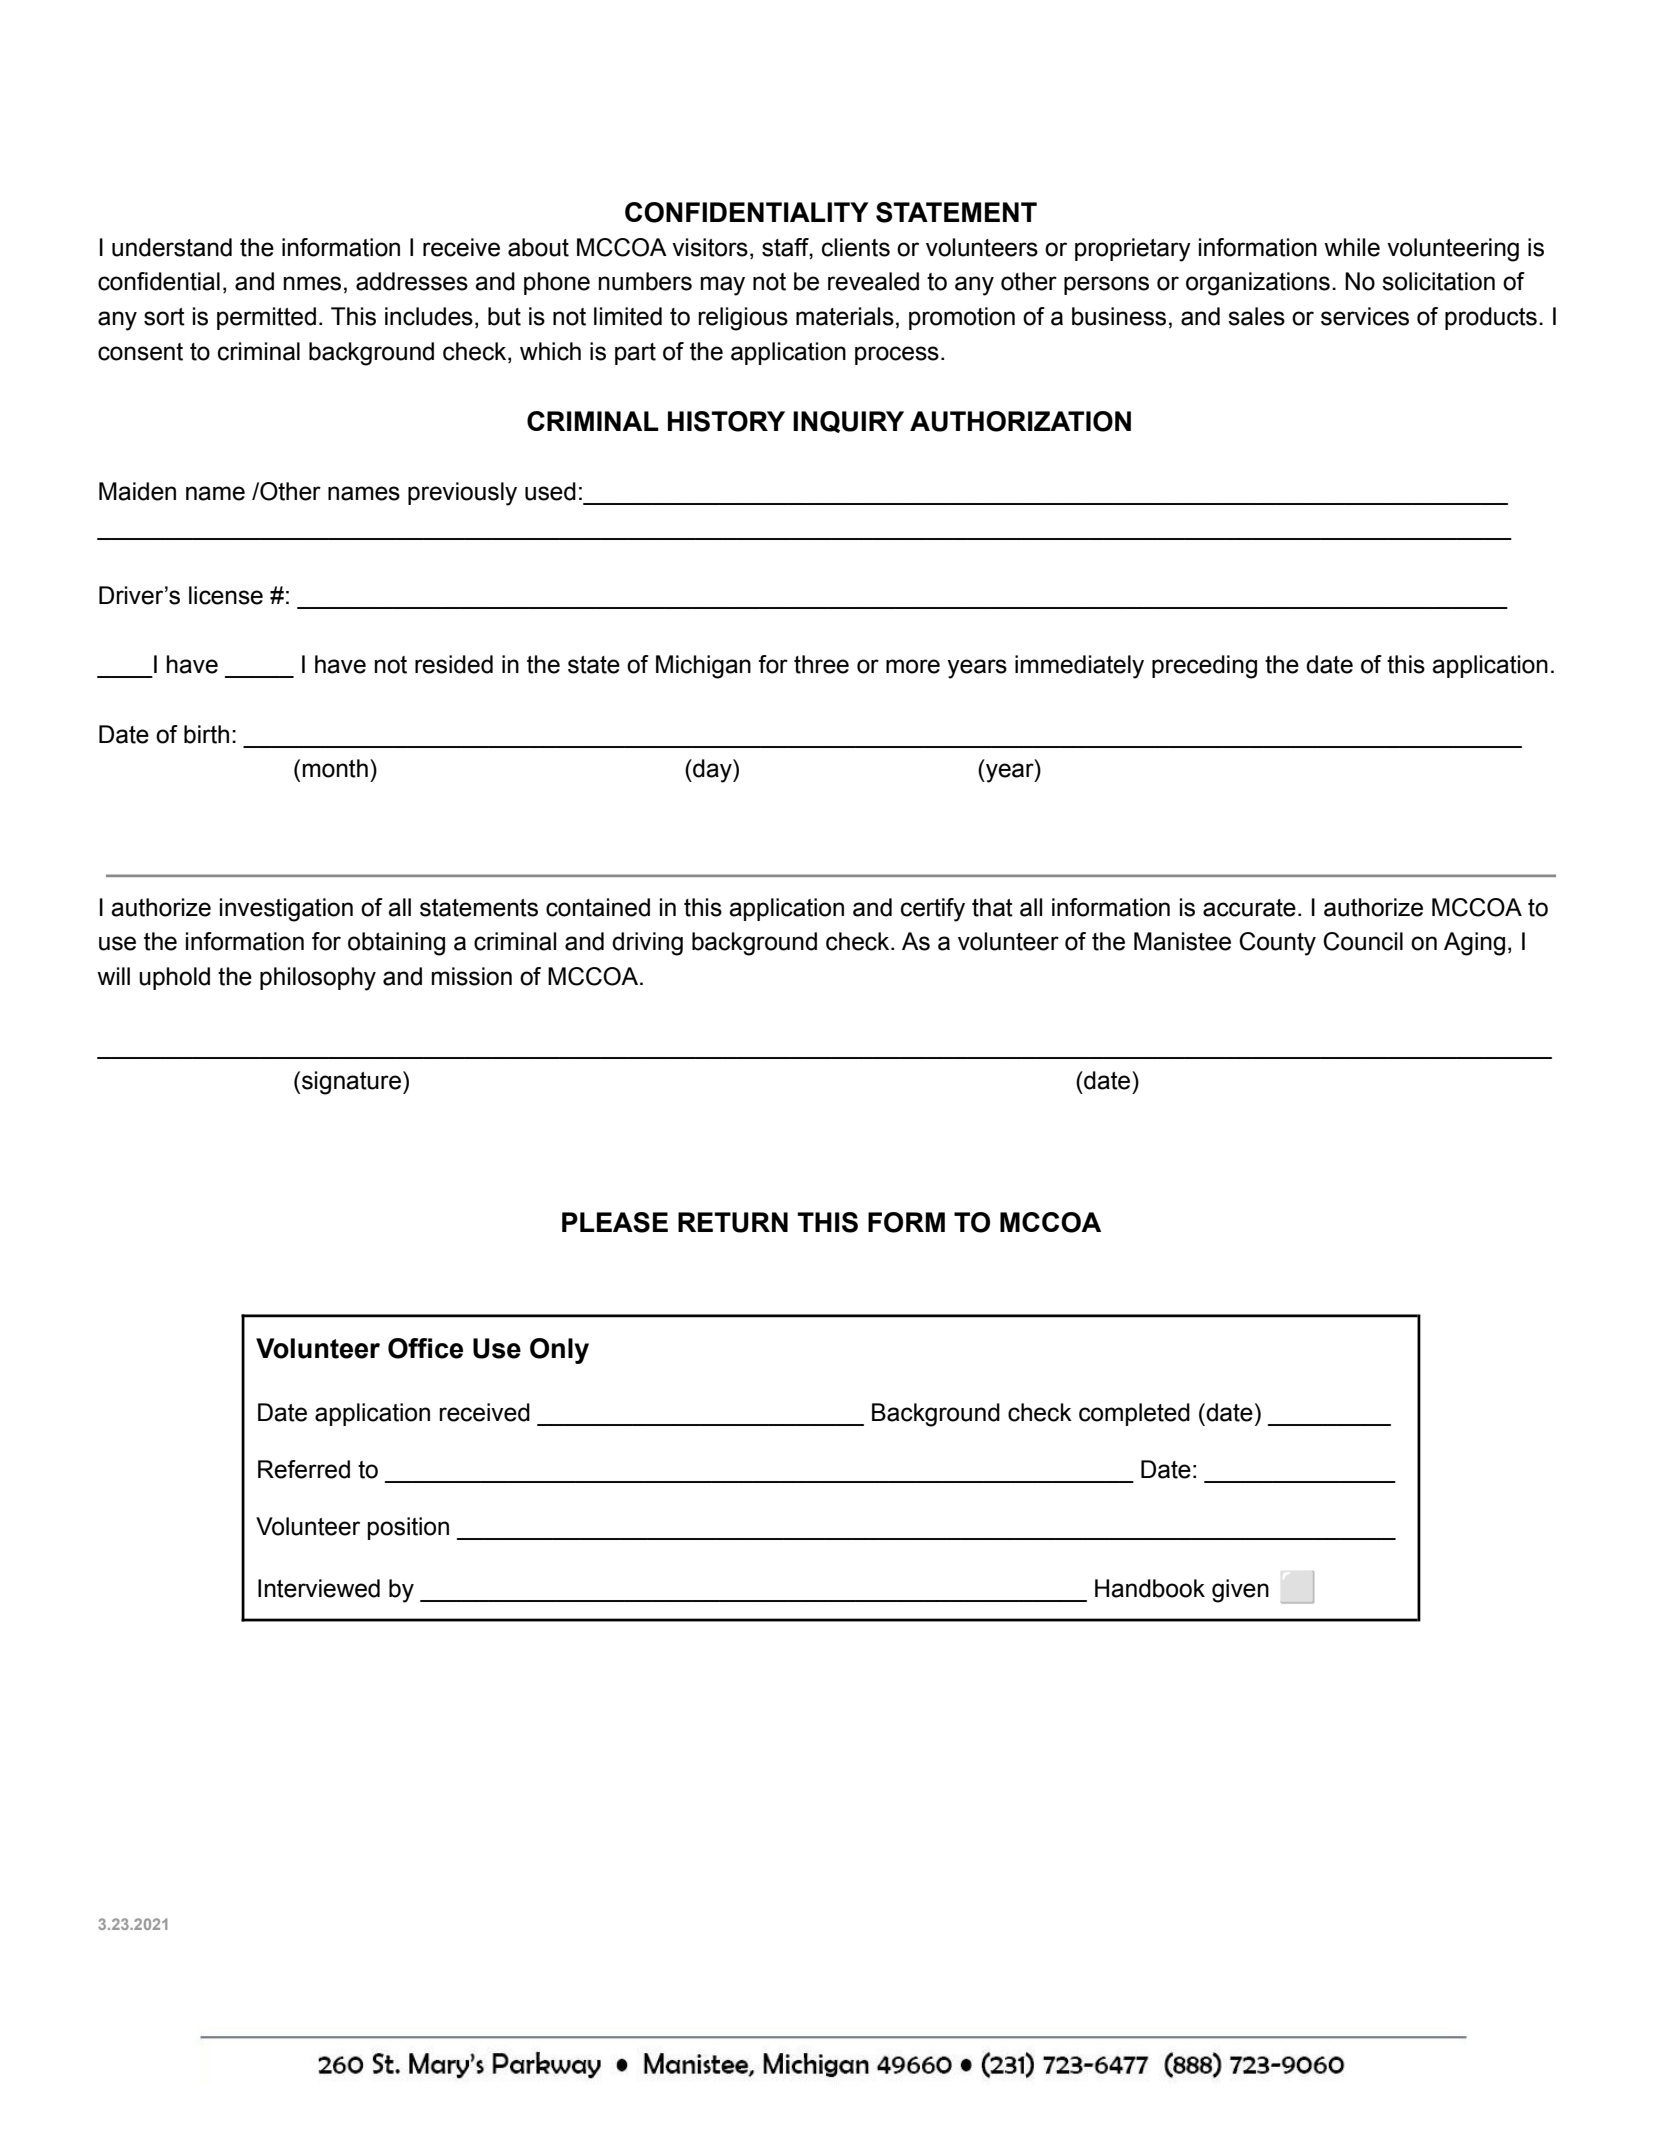 The width and height of the screenshot is (1662, 2151). What do you see at coordinates (1249, 908) in the screenshot?
I see `accurate` at bounding box center [1249, 908].
